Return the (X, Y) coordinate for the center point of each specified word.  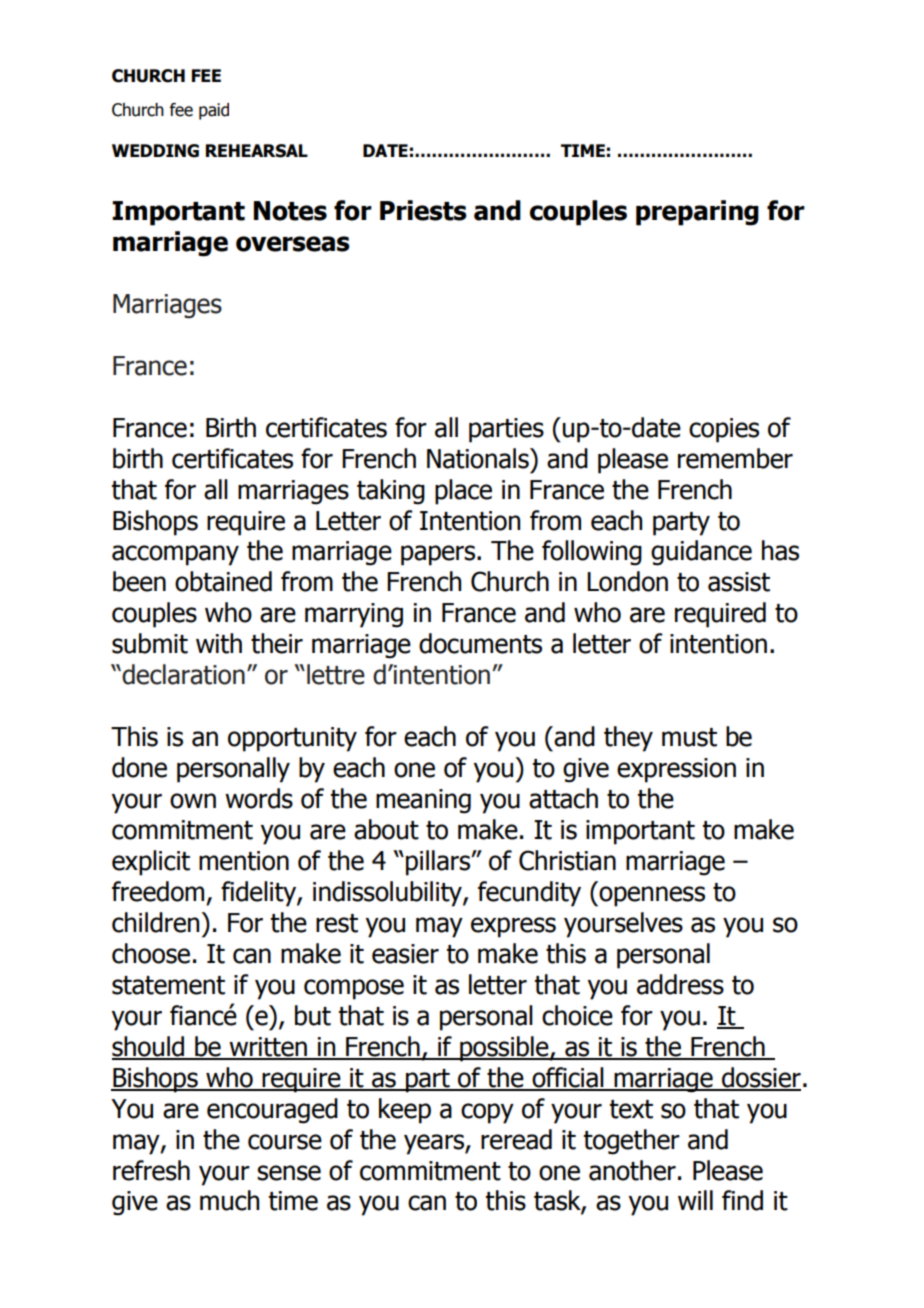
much (229, 1200)
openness (651, 896)
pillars (439, 863)
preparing (697, 213)
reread (516, 1139)
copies (724, 430)
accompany (175, 555)
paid (214, 111)
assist (739, 582)
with (219, 643)
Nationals (479, 458)
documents (480, 643)
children (157, 922)
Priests (423, 210)
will (695, 1200)
